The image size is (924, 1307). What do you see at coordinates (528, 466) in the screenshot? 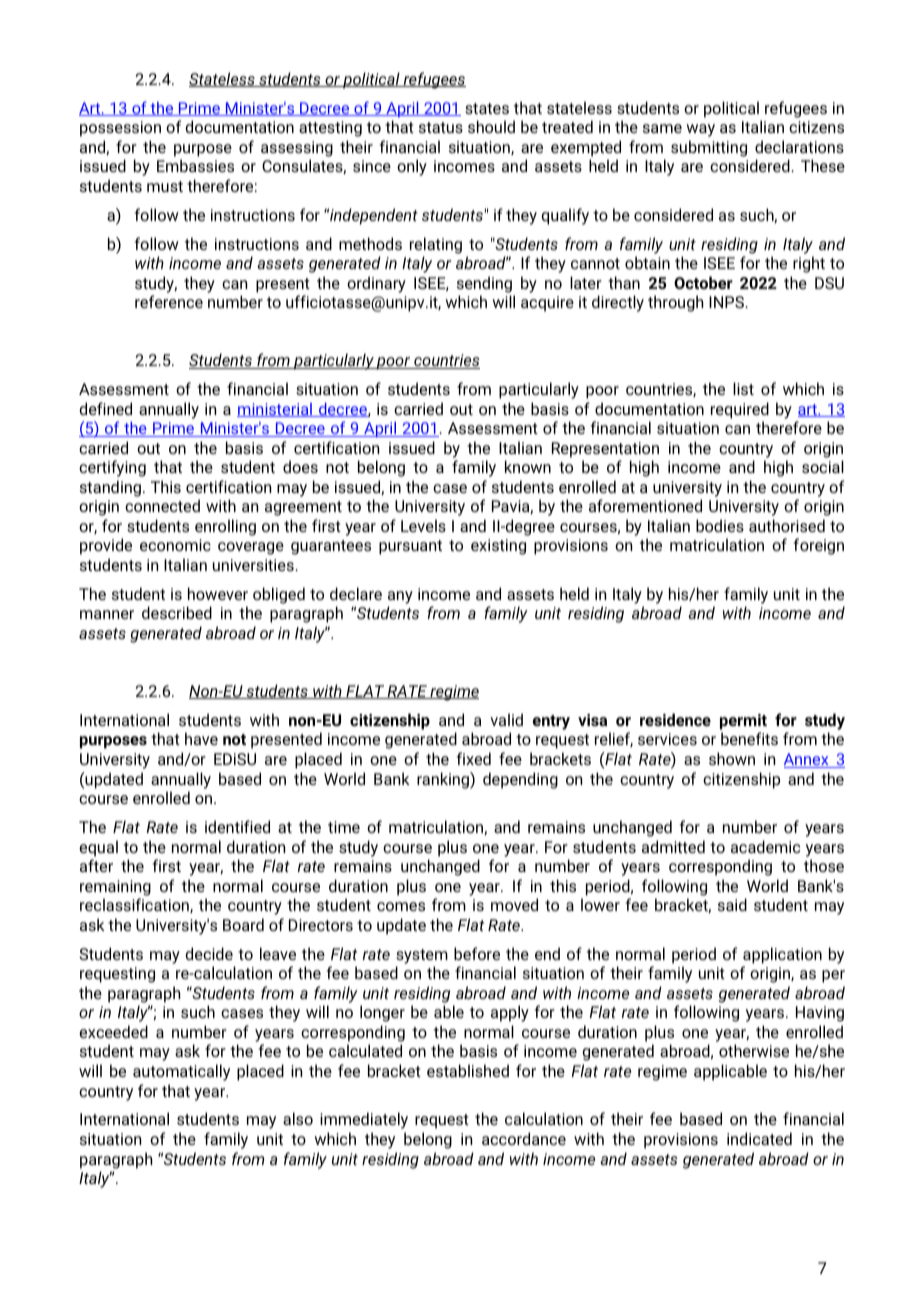
I see `known` at bounding box center [528, 466].
